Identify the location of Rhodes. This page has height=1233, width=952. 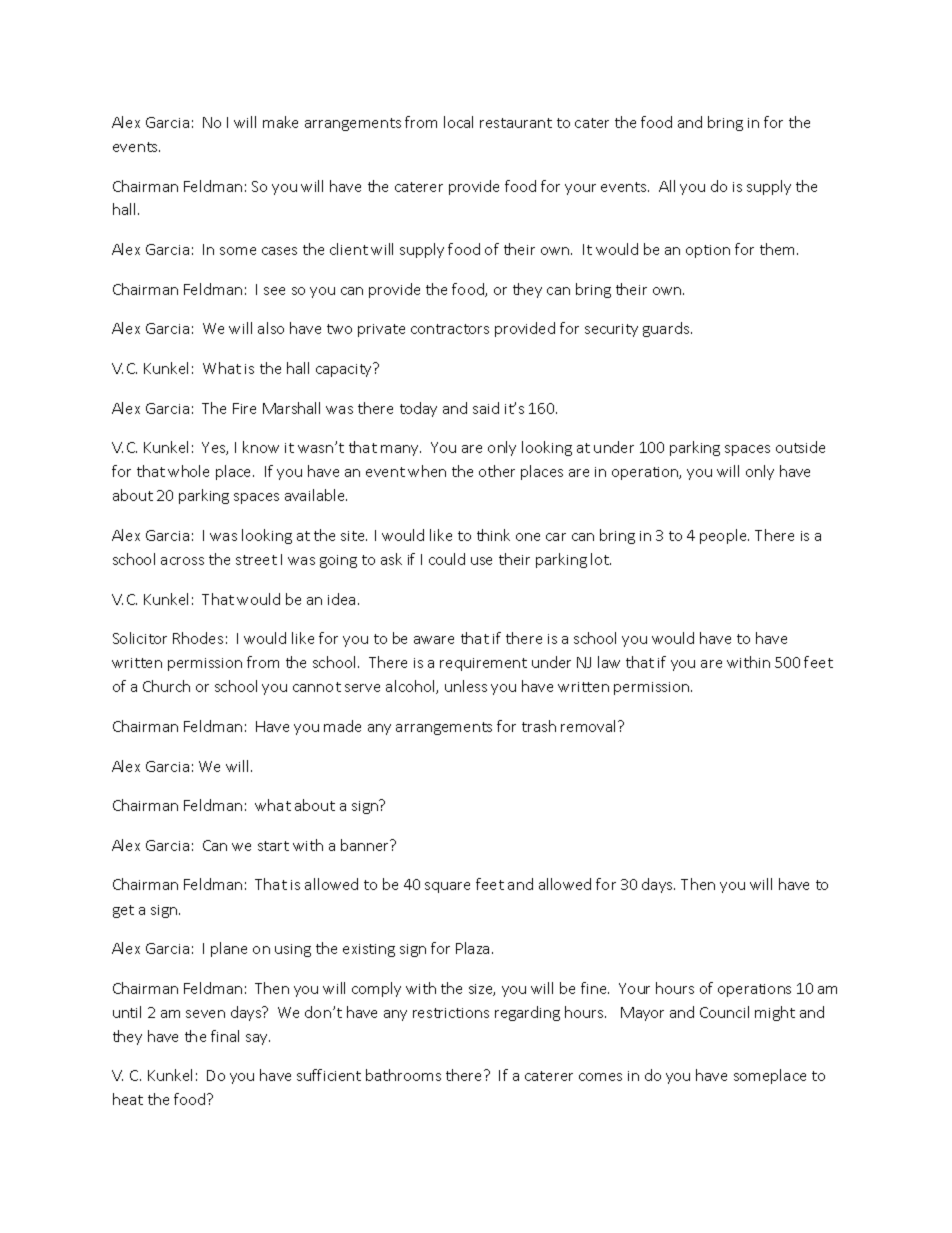
(198, 638).
